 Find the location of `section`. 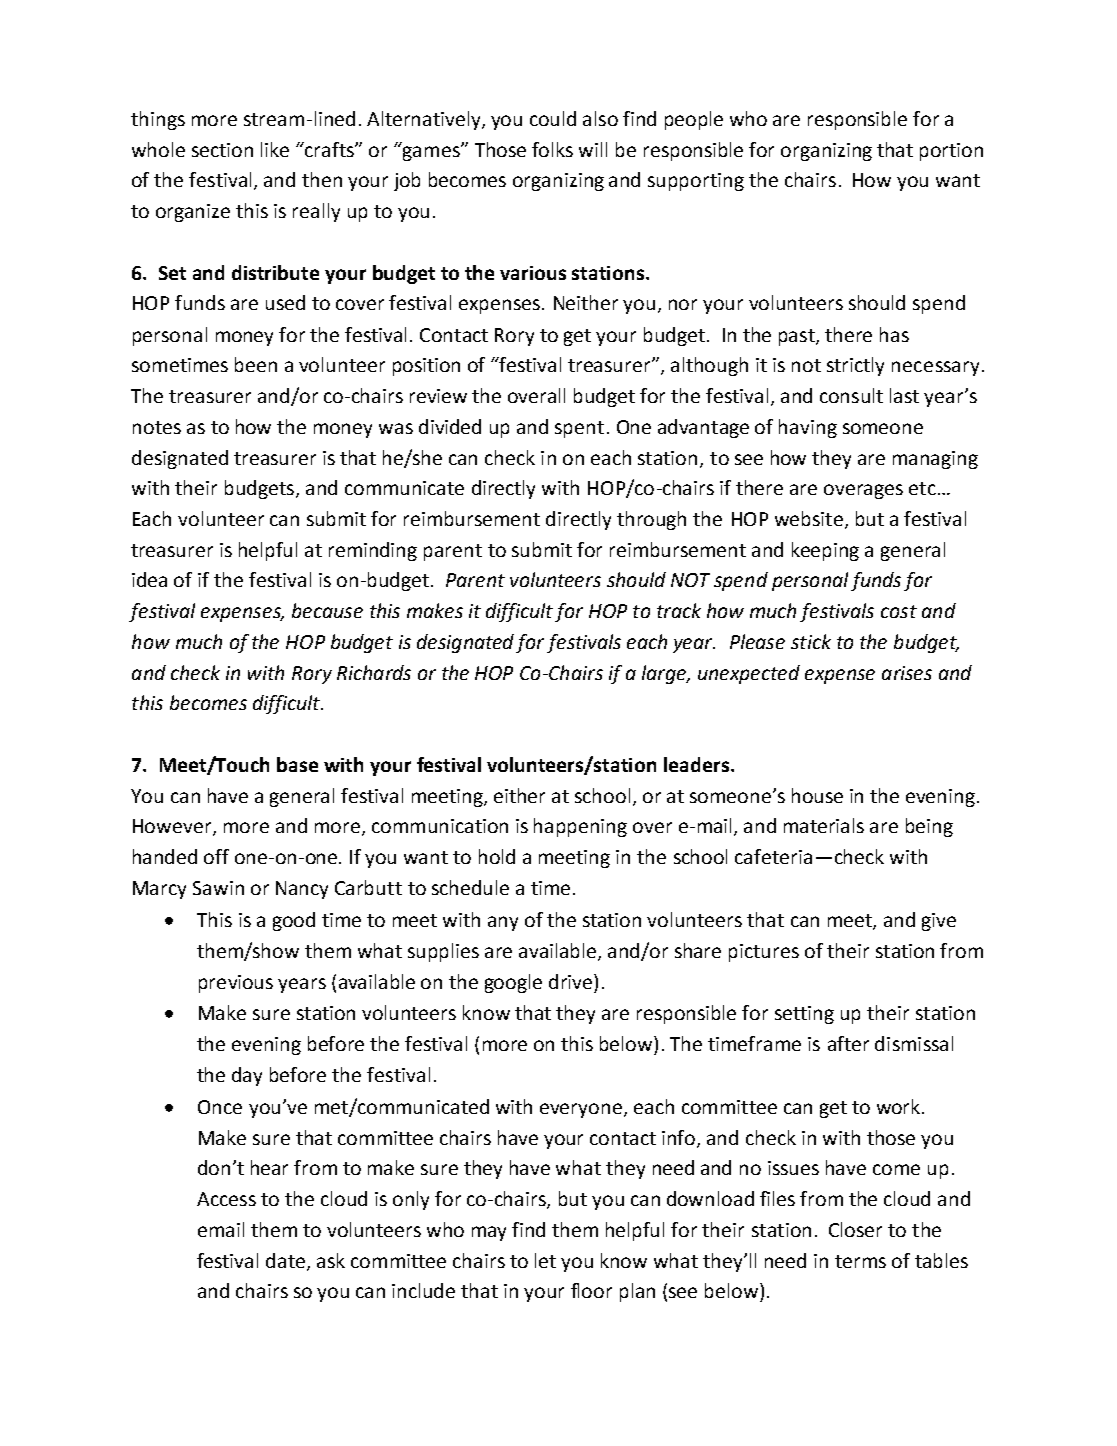

section is located at coordinates (222, 150).
